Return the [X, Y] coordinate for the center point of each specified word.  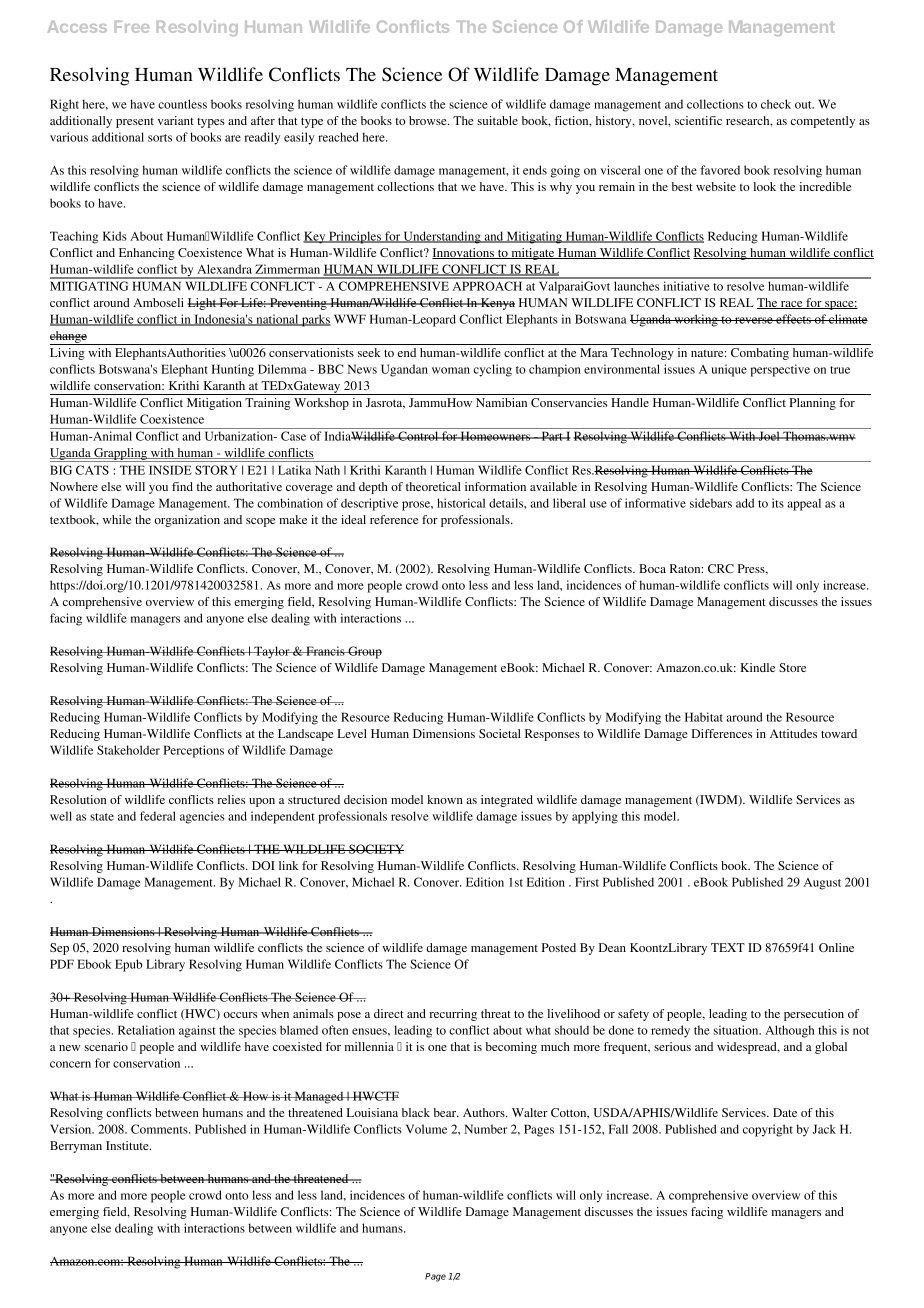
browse [429, 120]
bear [446, 1112]
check [776, 104]
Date [785, 1112]
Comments [160, 1129]
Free [132, 27]
